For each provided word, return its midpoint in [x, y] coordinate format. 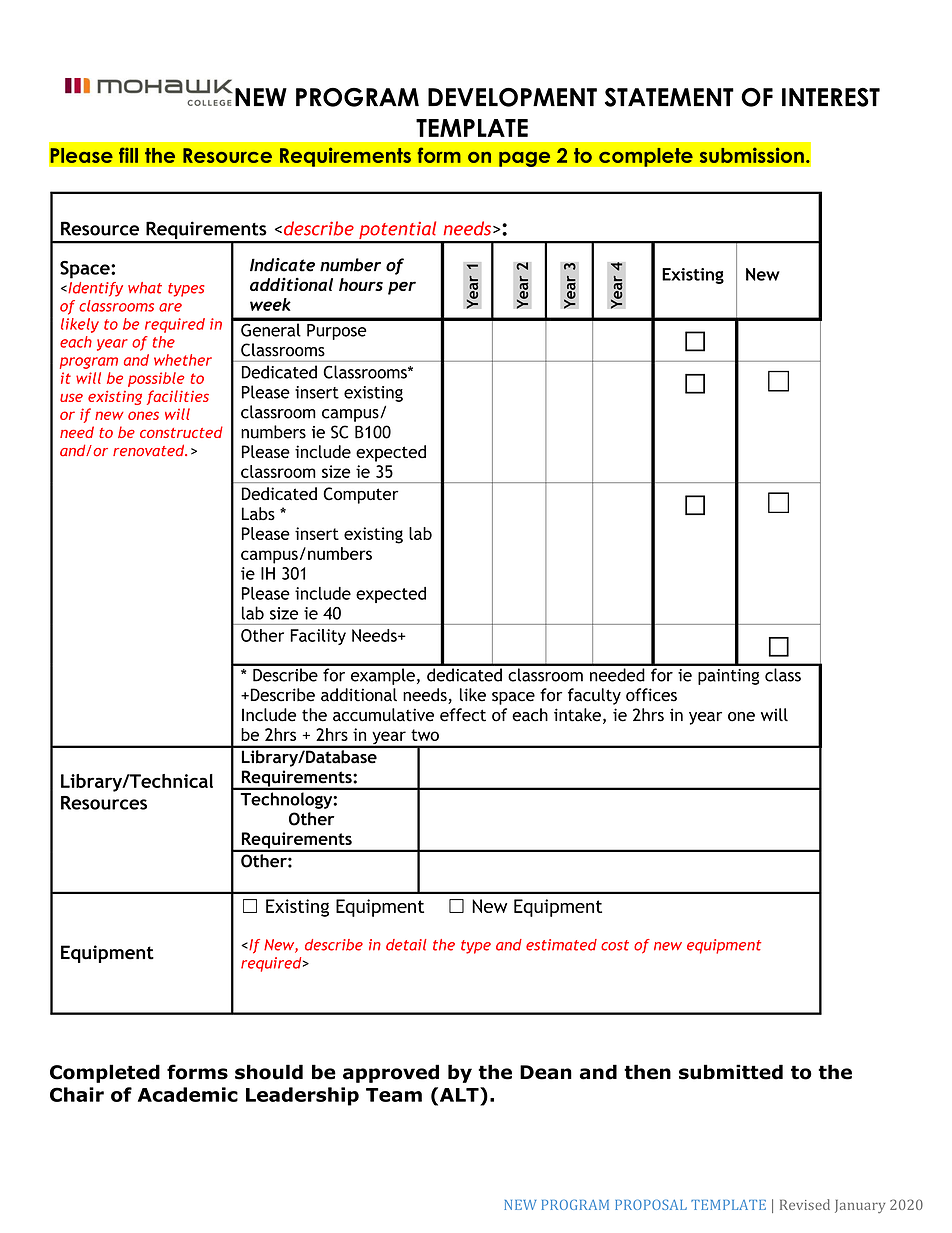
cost [615, 945]
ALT [459, 1094]
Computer [360, 495]
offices [651, 695]
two [425, 735]
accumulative [383, 715]
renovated [150, 450]
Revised [805, 1204]
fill [128, 155]
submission [752, 155]
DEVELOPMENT [512, 97]
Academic [188, 1094]
